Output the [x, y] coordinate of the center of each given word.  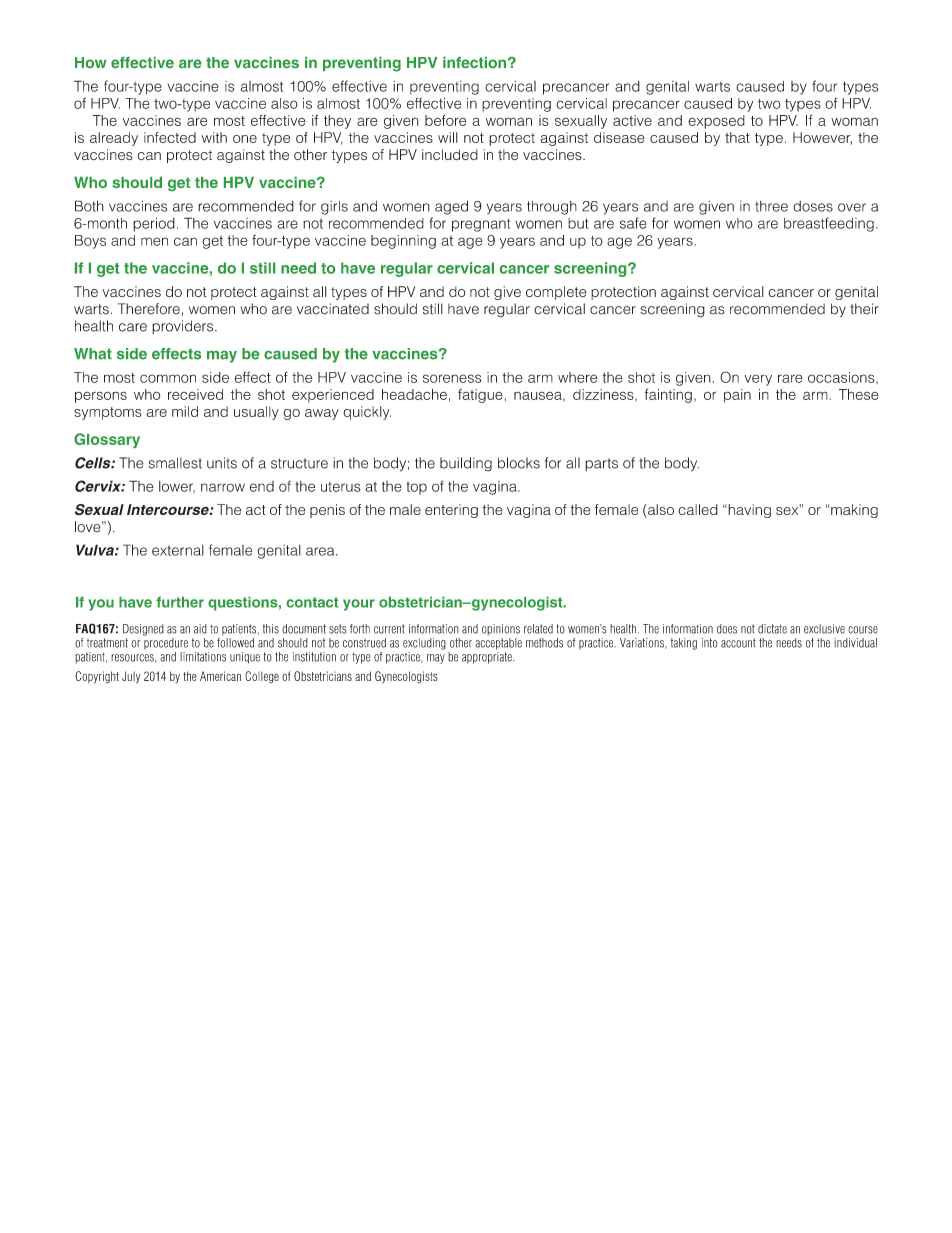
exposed [716, 122]
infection [474, 62]
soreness [452, 378]
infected [170, 137]
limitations [203, 657]
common [168, 378]
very [758, 380]
